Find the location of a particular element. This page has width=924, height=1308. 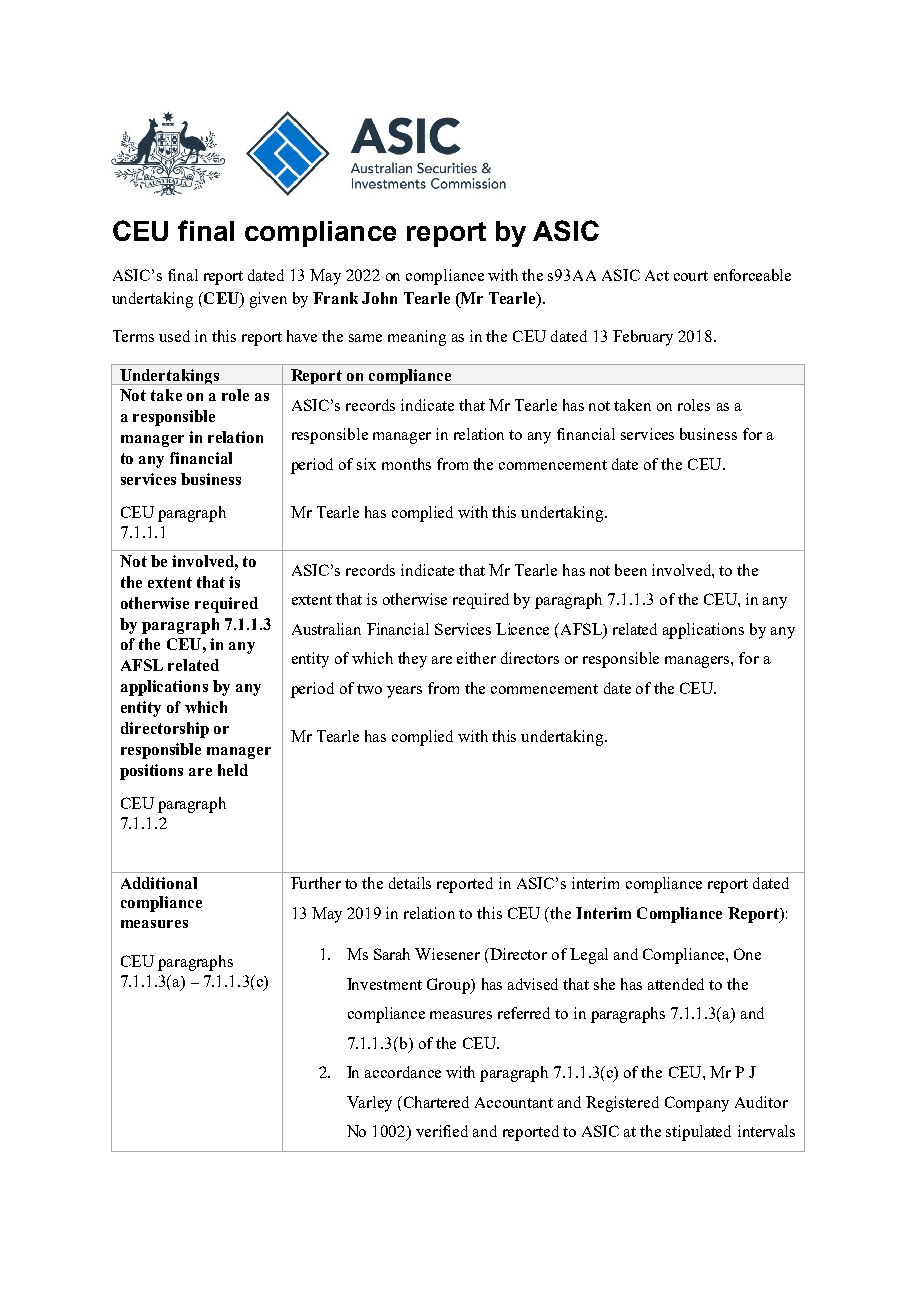

Varley is located at coordinates (369, 1104).
